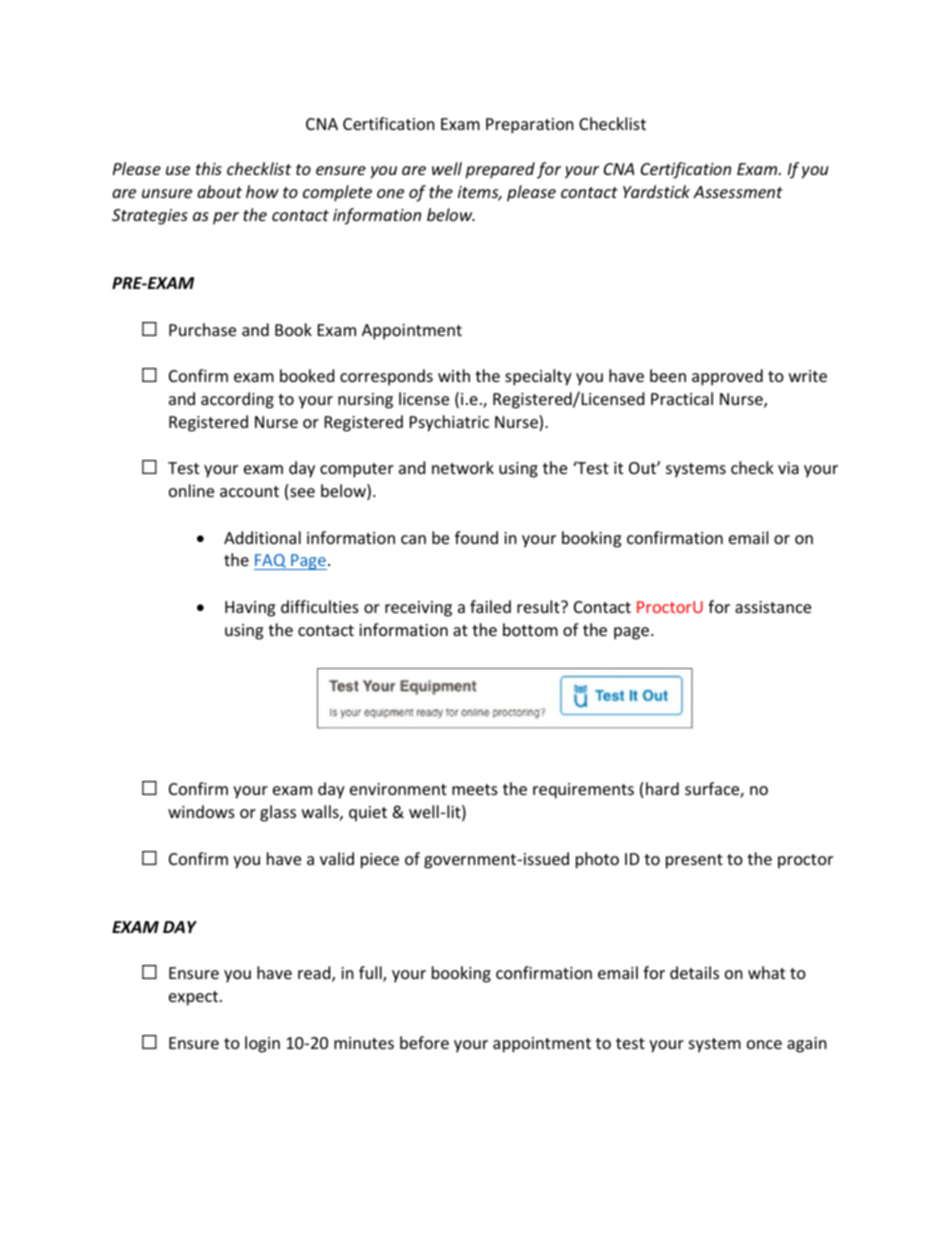 This screenshot has height=1233, width=952. I want to click on windows, so click(201, 811).
